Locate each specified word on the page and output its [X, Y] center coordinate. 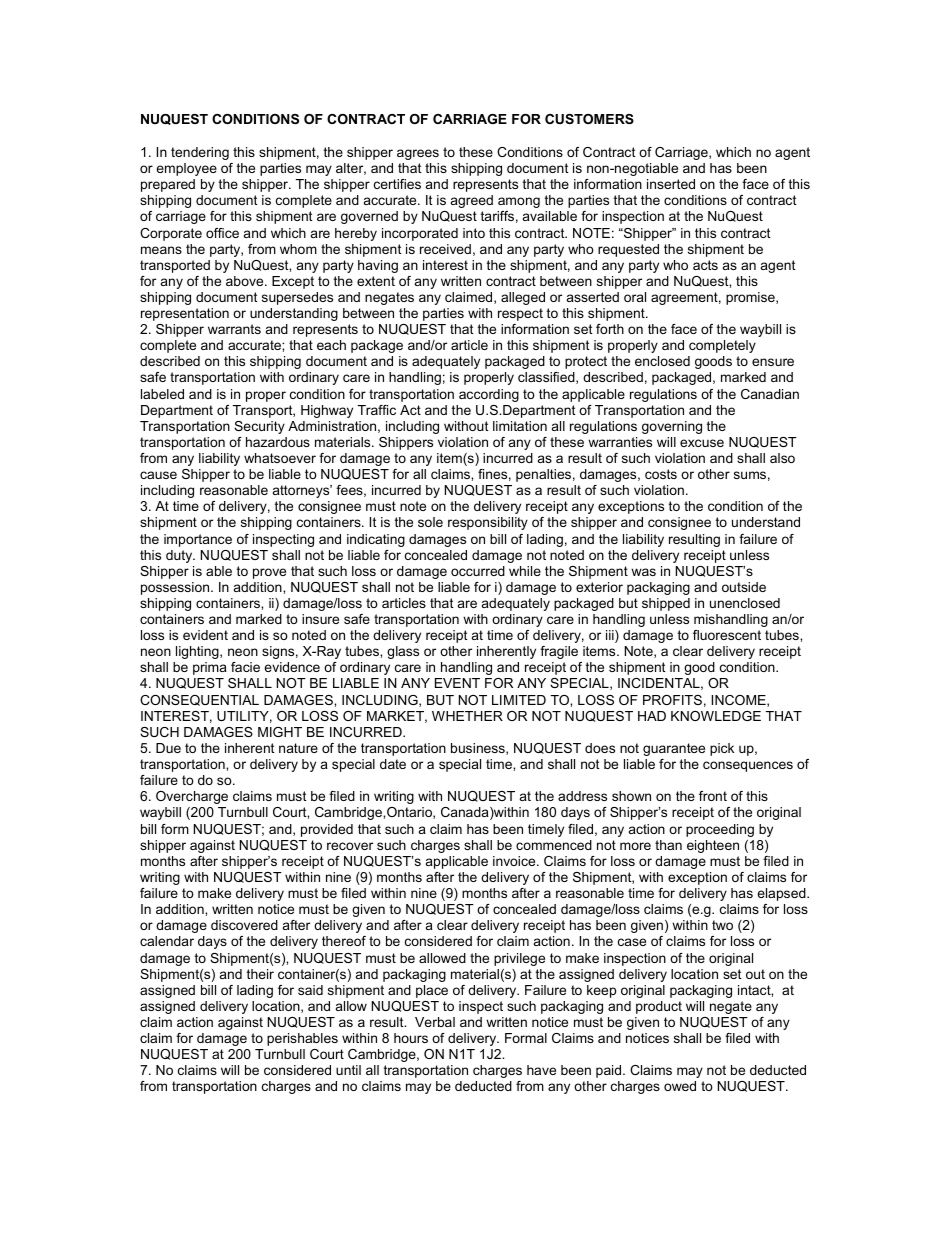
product [659, 1007]
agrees [418, 154]
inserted [671, 184]
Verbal [435, 1022]
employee [186, 169]
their [260, 974]
